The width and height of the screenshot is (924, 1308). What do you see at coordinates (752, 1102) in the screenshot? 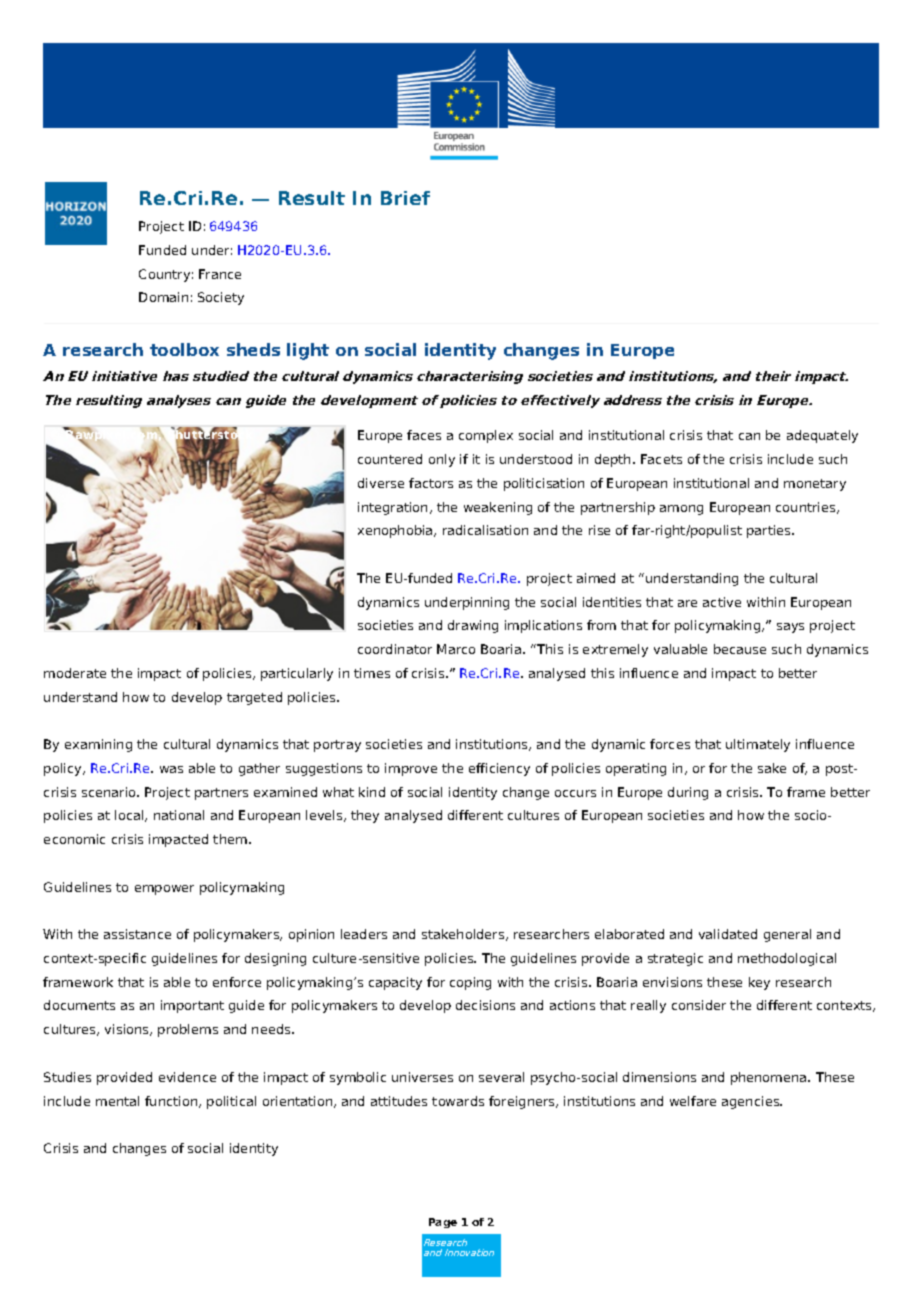
I see `agencies` at bounding box center [752, 1102].
